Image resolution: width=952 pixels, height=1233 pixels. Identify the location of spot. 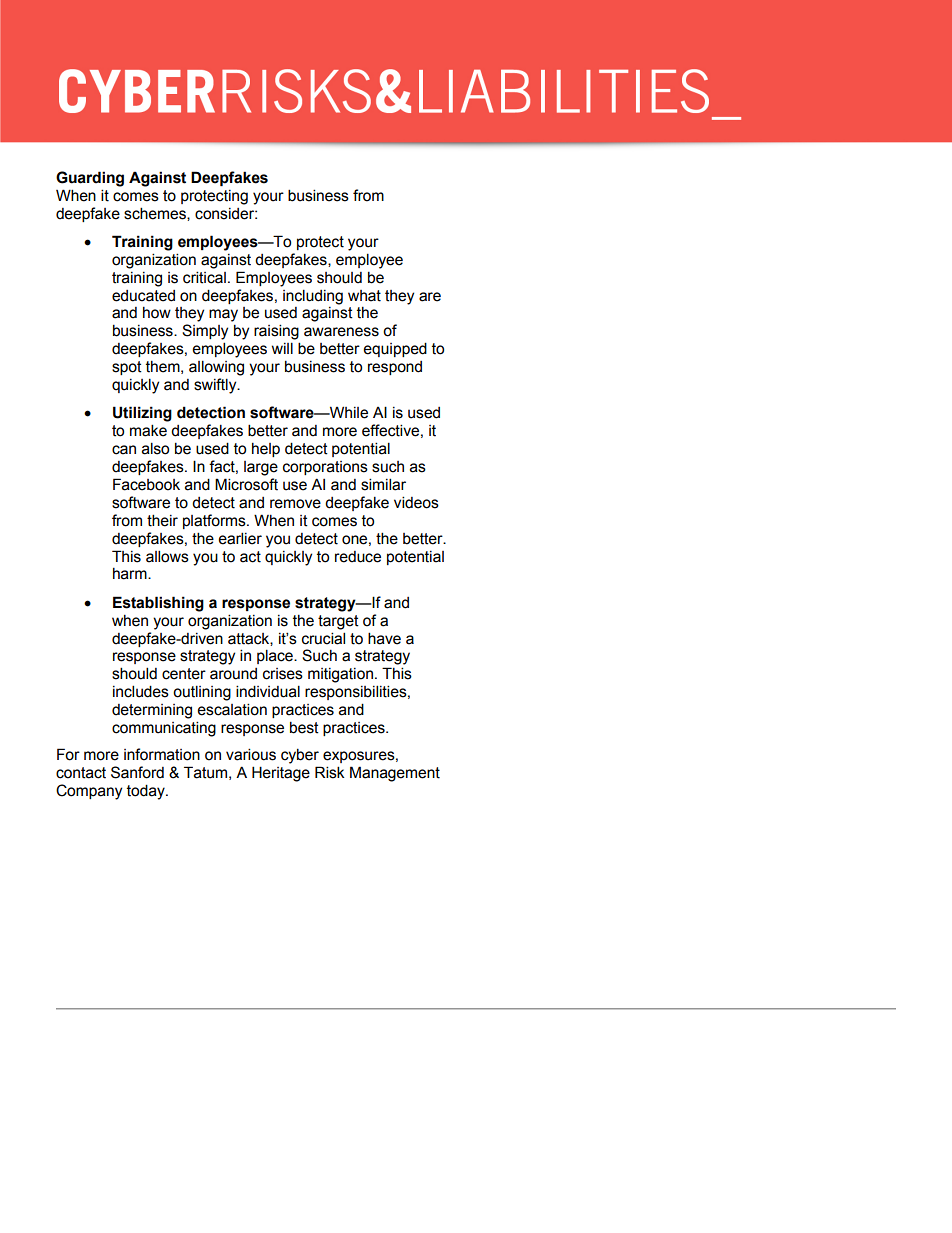
(127, 368).
